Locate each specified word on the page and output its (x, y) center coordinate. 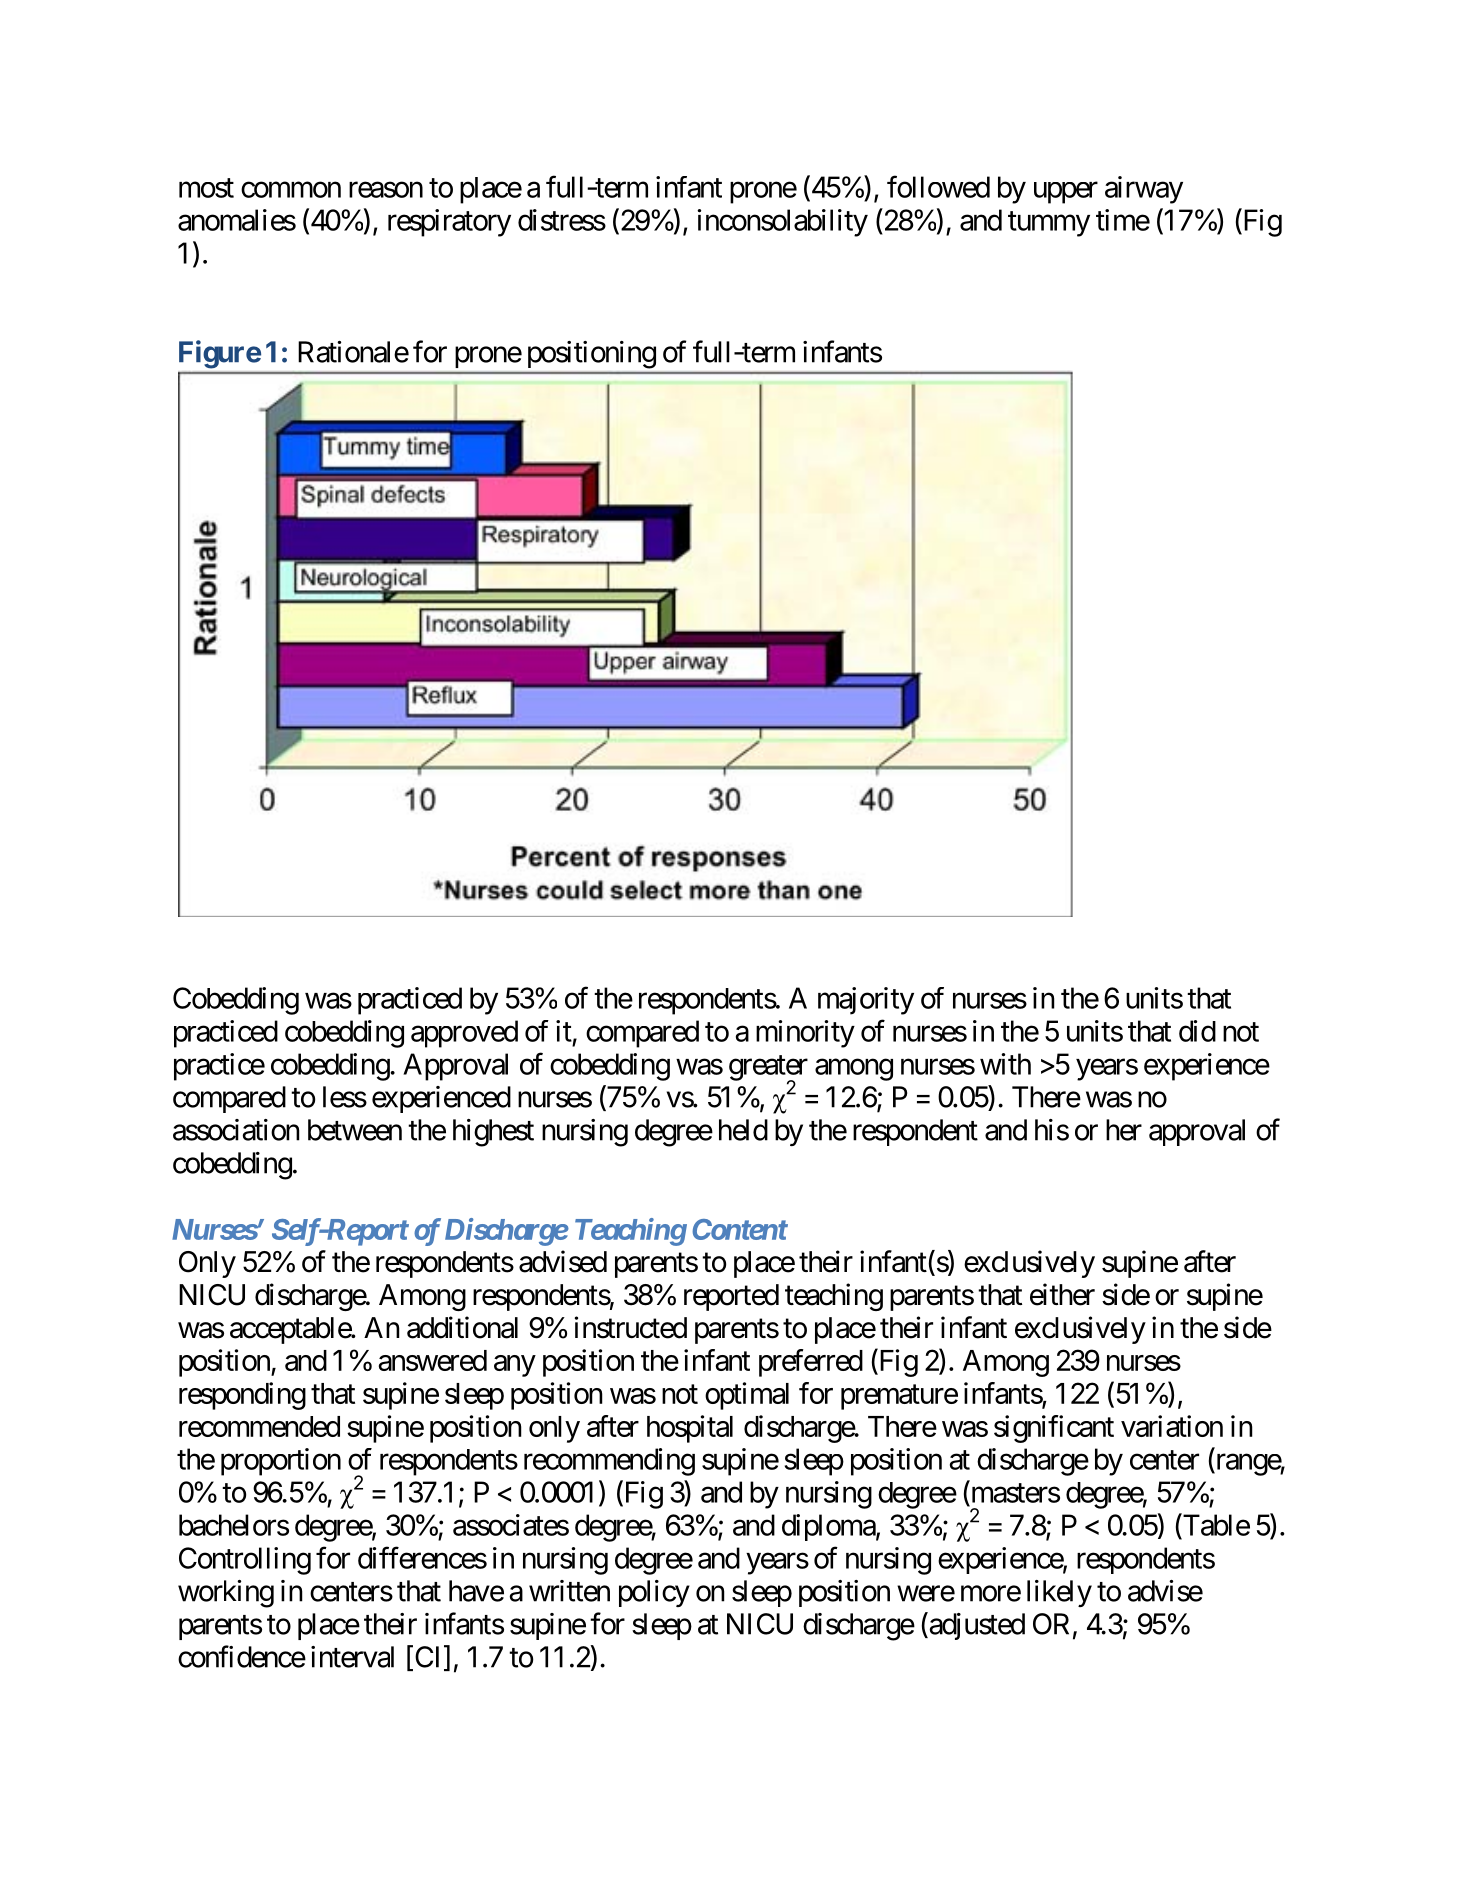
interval (352, 1657)
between (355, 1130)
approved (464, 1034)
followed (938, 187)
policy (654, 1593)
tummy (1049, 224)
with (1005, 1064)
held (743, 1130)
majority (866, 1001)
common (291, 190)
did (1197, 1031)
